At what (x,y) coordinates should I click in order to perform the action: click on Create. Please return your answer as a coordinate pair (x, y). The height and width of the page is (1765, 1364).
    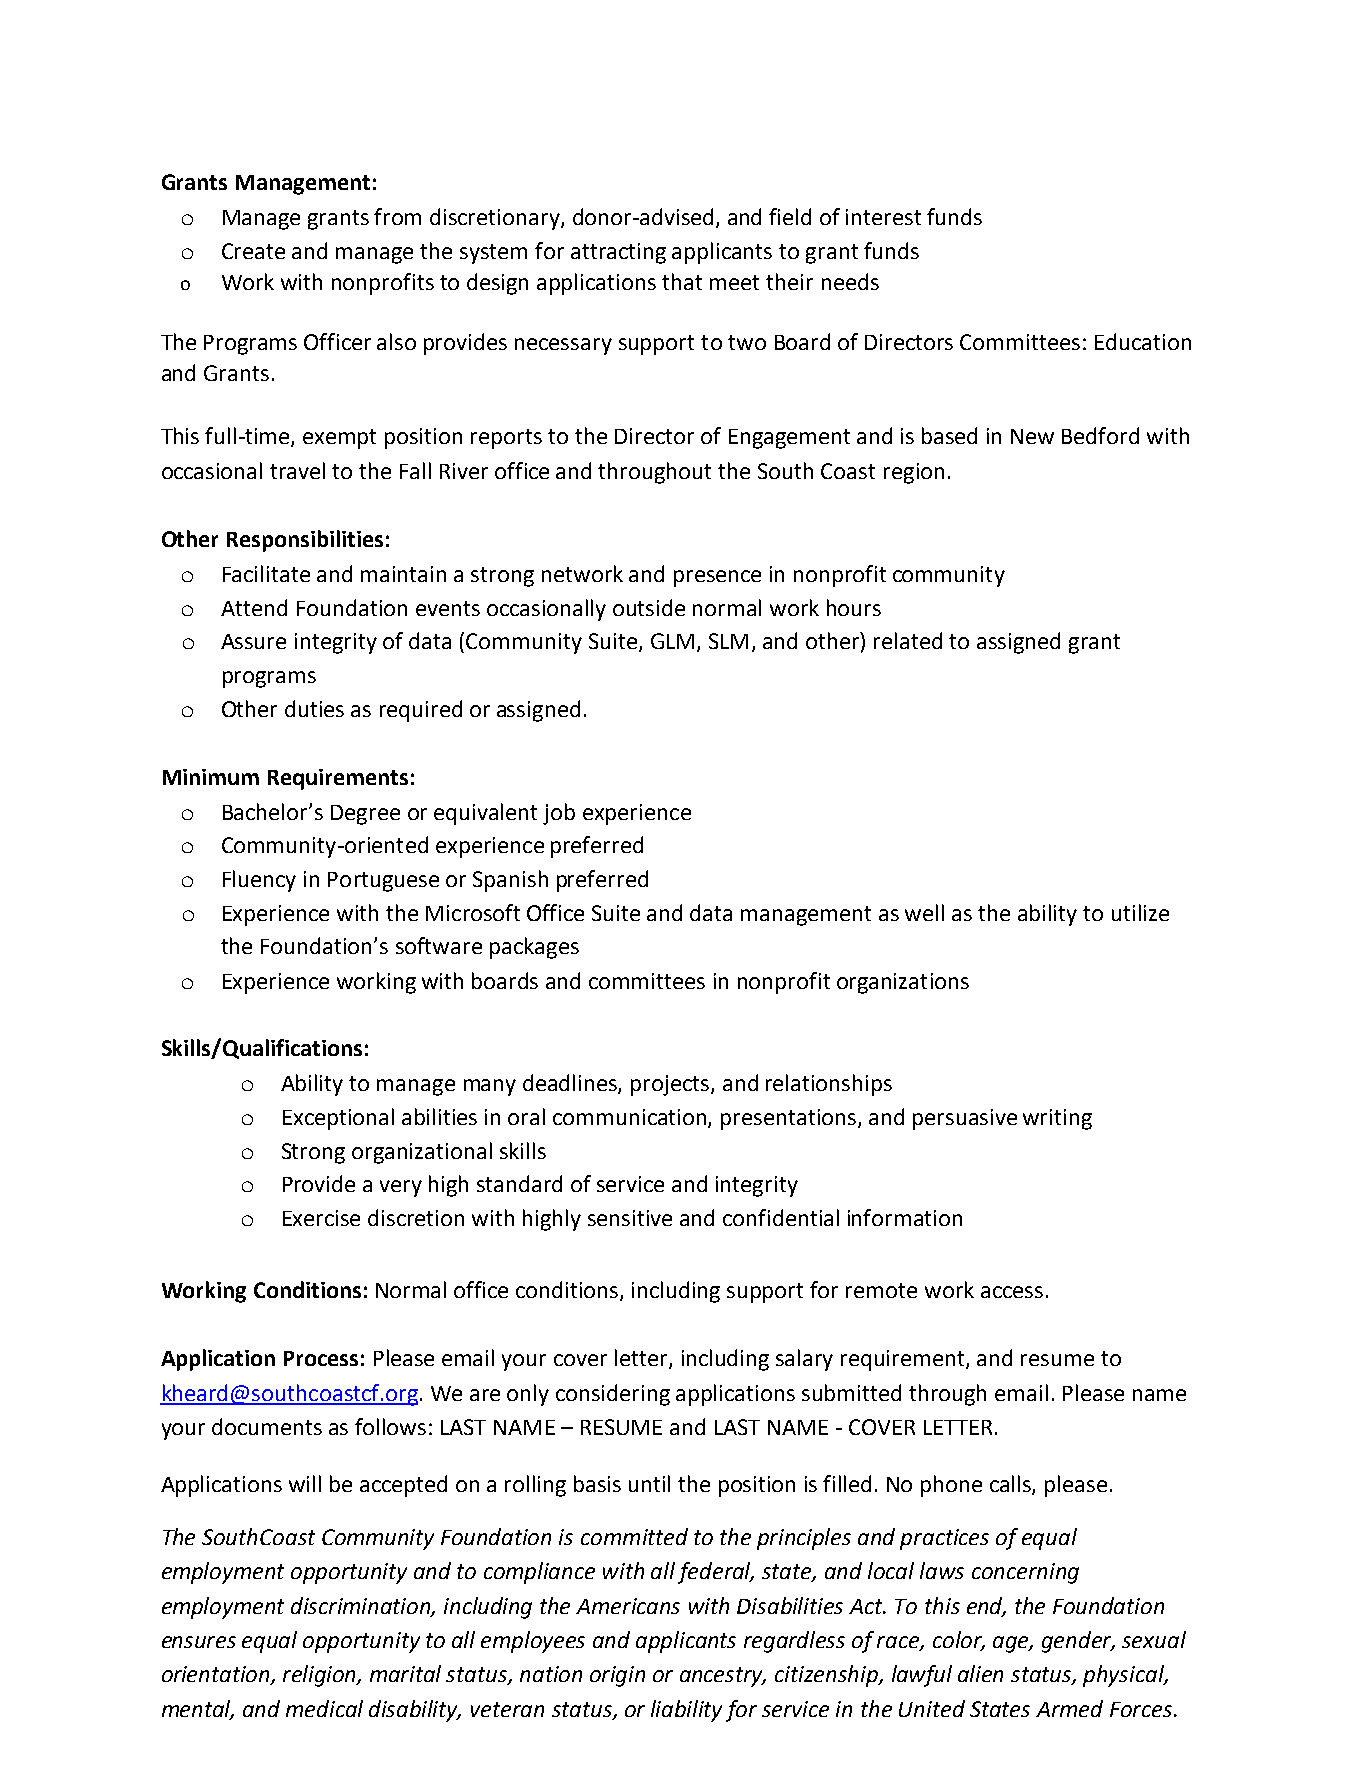
    Looking at the image, I should click on (253, 251).
